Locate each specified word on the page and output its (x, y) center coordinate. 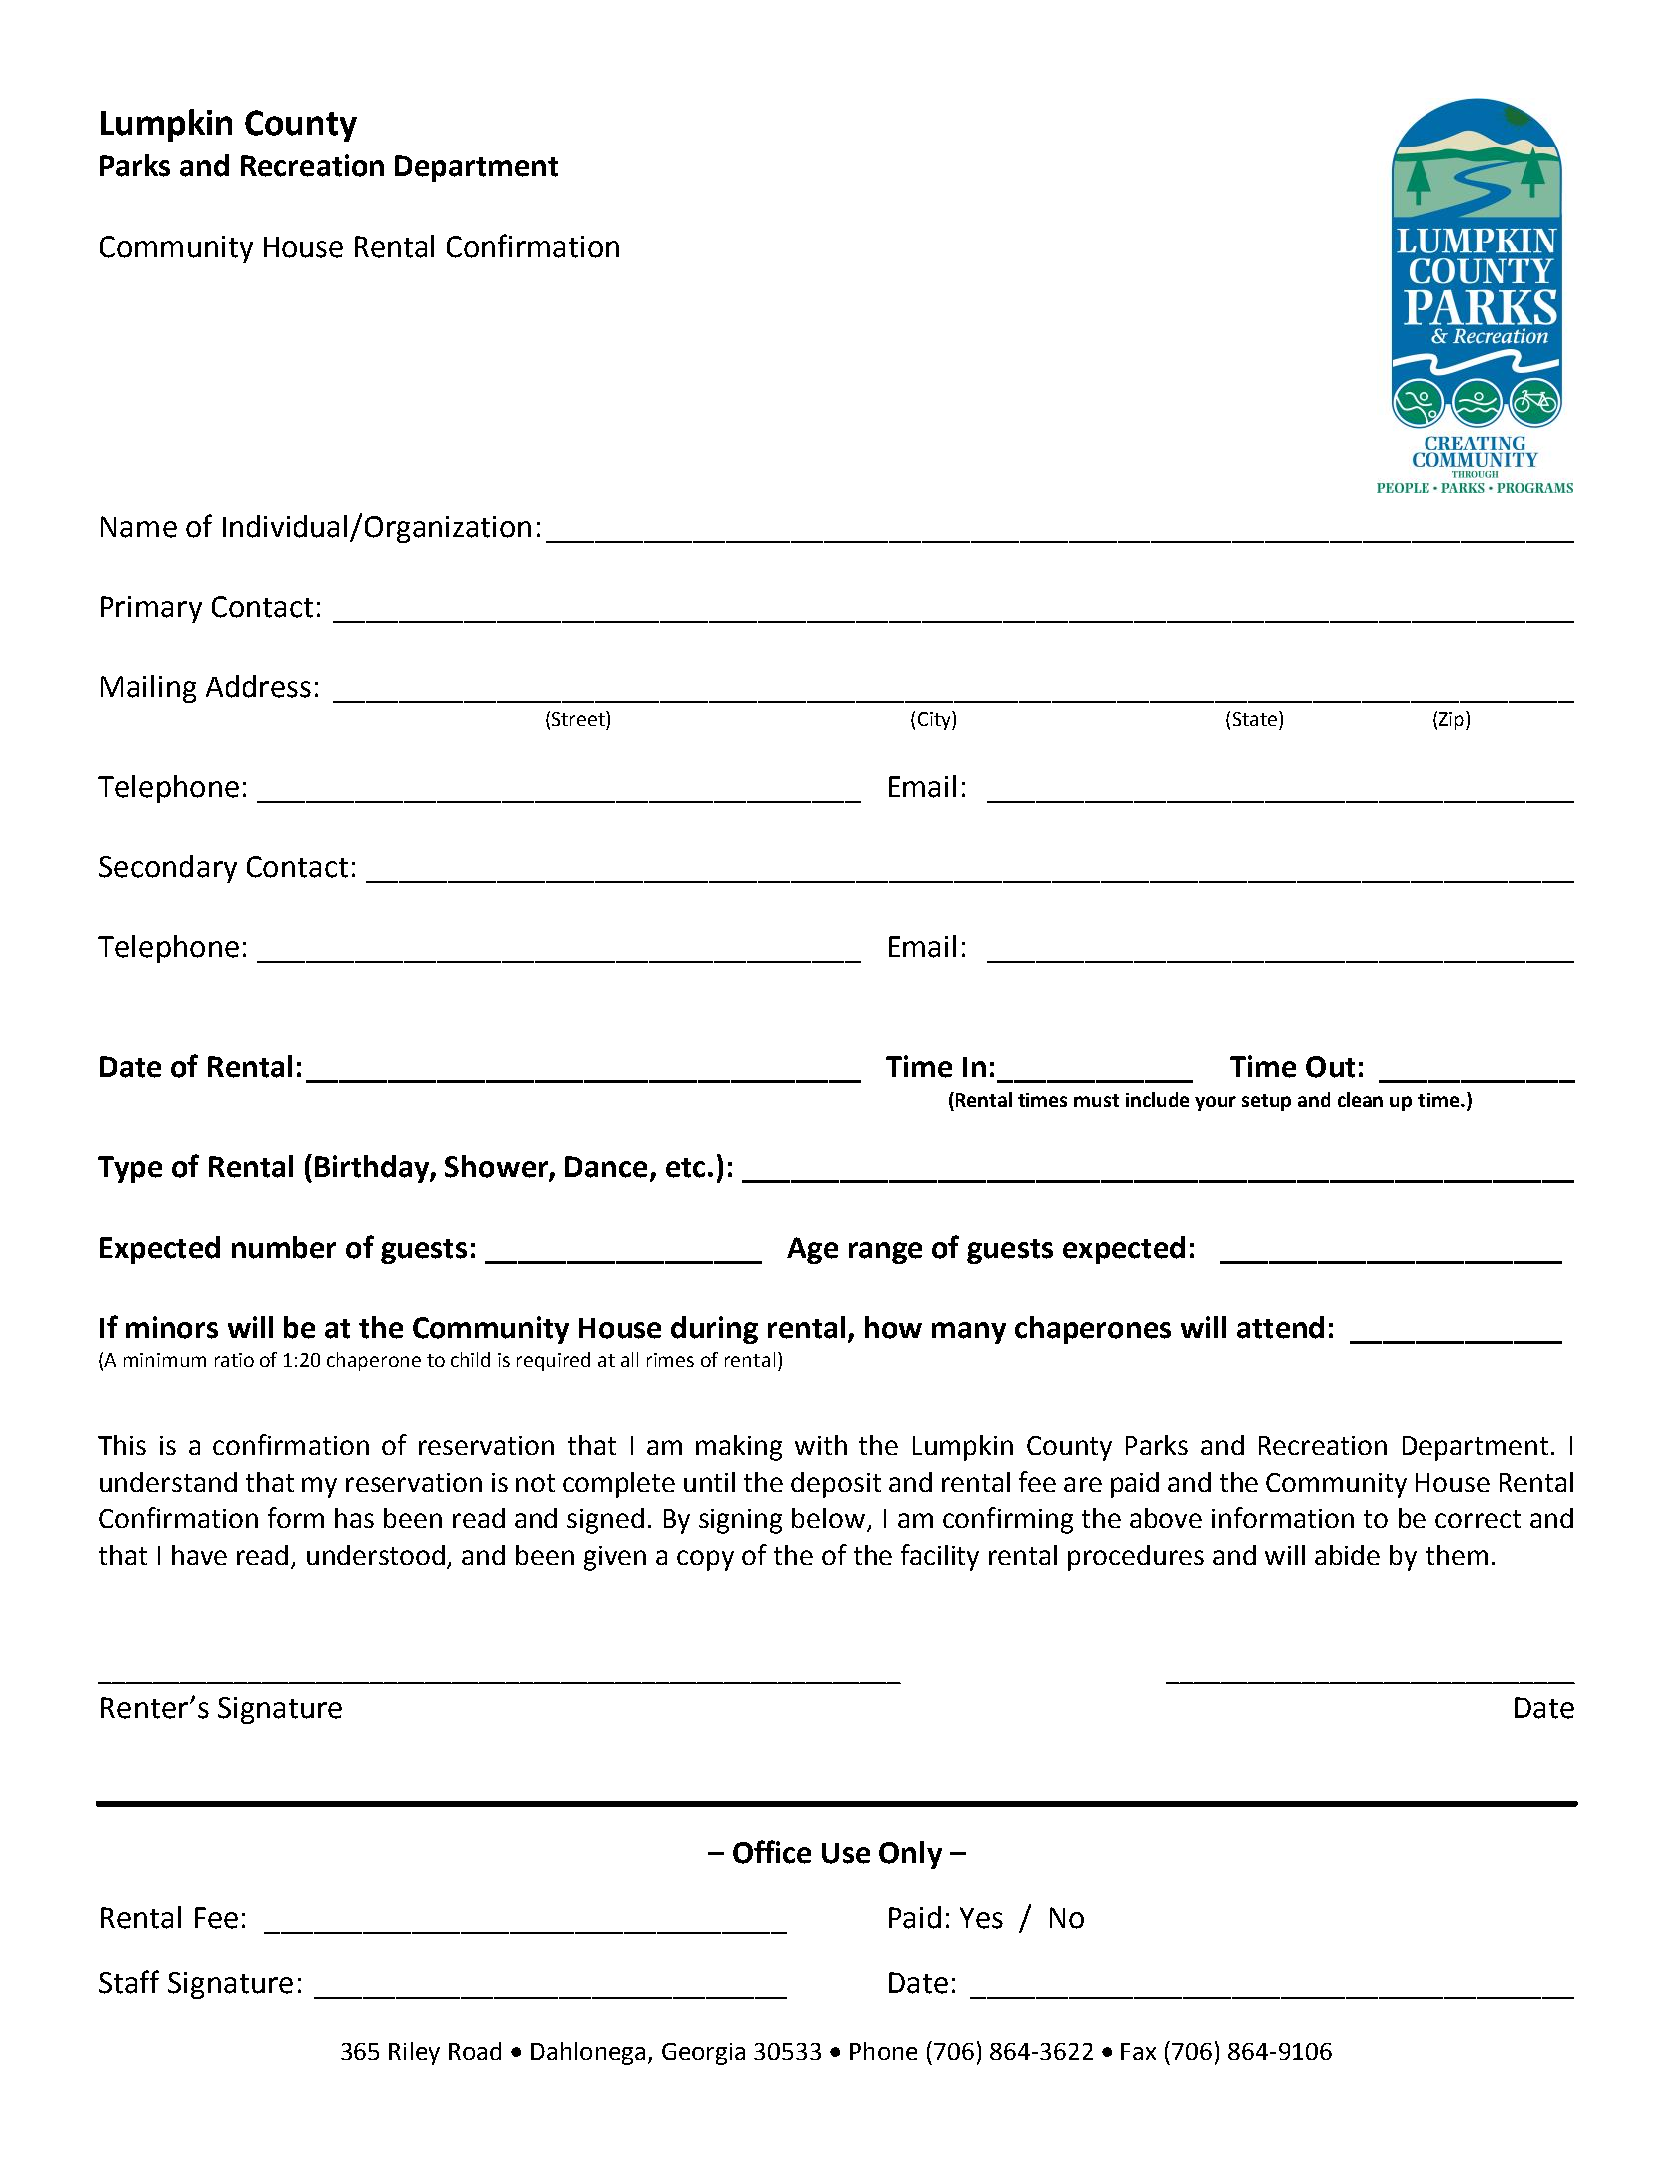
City (935, 720)
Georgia (703, 2054)
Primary (151, 609)
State (1255, 719)
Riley (414, 2053)
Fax (1138, 2051)
